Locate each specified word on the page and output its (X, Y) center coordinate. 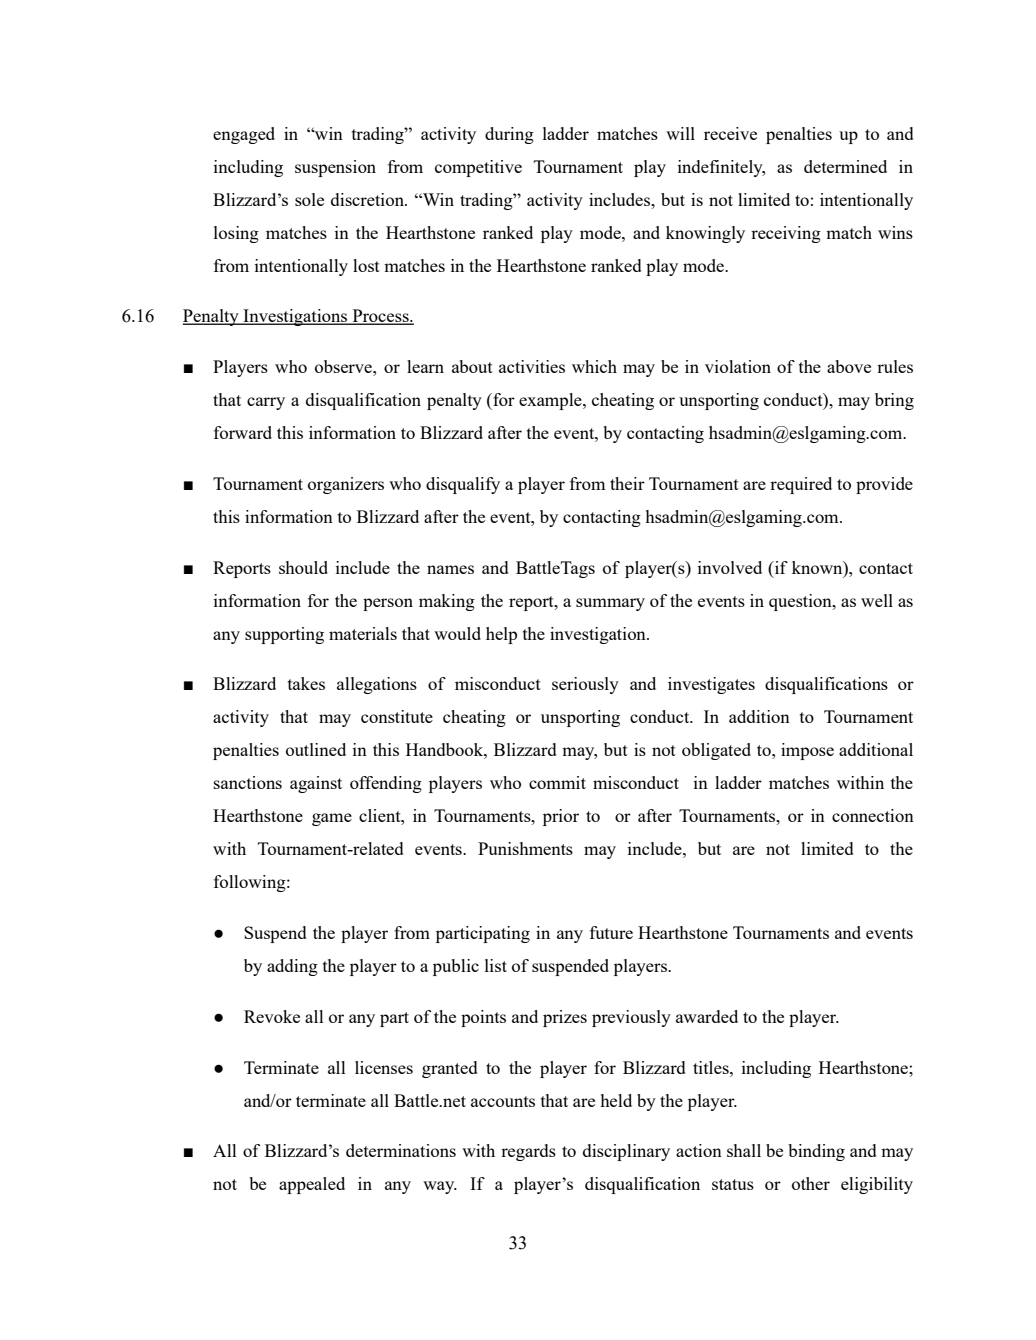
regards (528, 1152)
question (801, 602)
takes (306, 683)
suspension (335, 168)
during (509, 135)
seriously (585, 685)
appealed (312, 1185)
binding (816, 1152)
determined (845, 166)
